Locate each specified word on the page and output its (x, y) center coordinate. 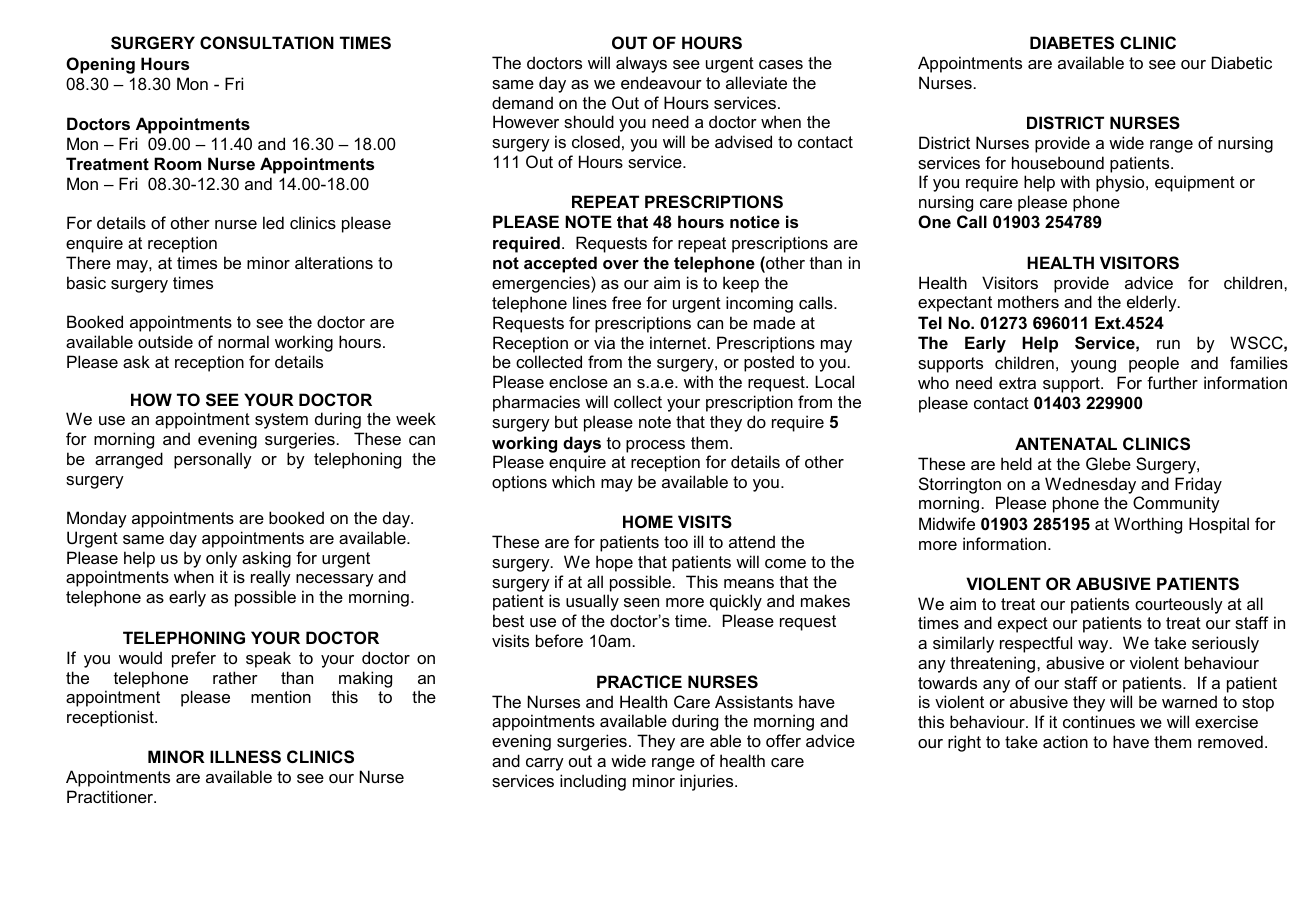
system (281, 421)
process (655, 446)
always (641, 64)
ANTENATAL (1066, 443)
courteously (1179, 605)
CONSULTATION (267, 43)
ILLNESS (245, 757)
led (273, 222)
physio (1121, 183)
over (621, 264)
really (271, 578)
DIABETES (1072, 43)
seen (641, 602)
